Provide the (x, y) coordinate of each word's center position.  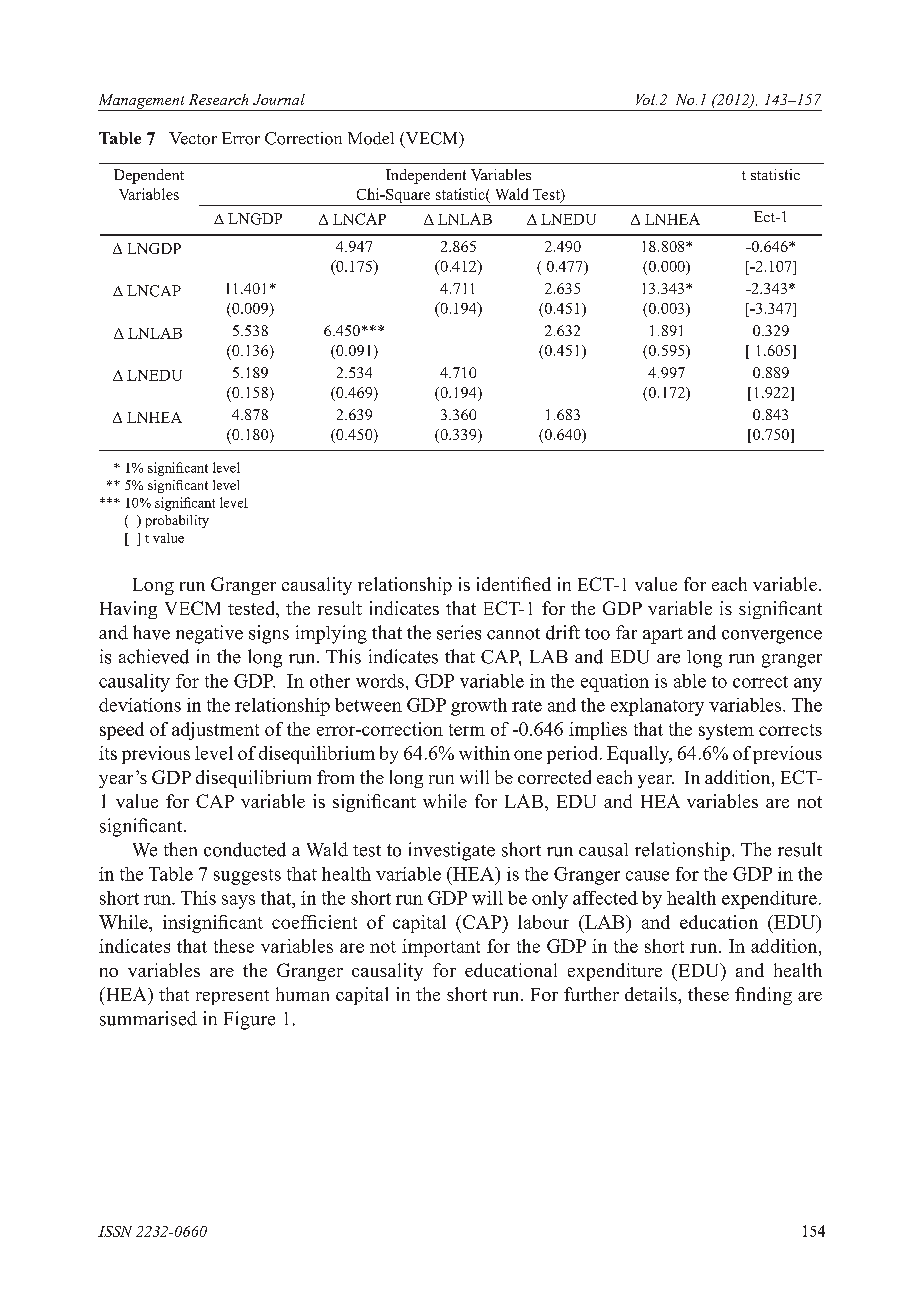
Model (371, 138)
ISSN (115, 1231)
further (591, 994)
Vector (193, 138)
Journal (279, 99)
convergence (772, 637)
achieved (154, 656)
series (459, 632)
